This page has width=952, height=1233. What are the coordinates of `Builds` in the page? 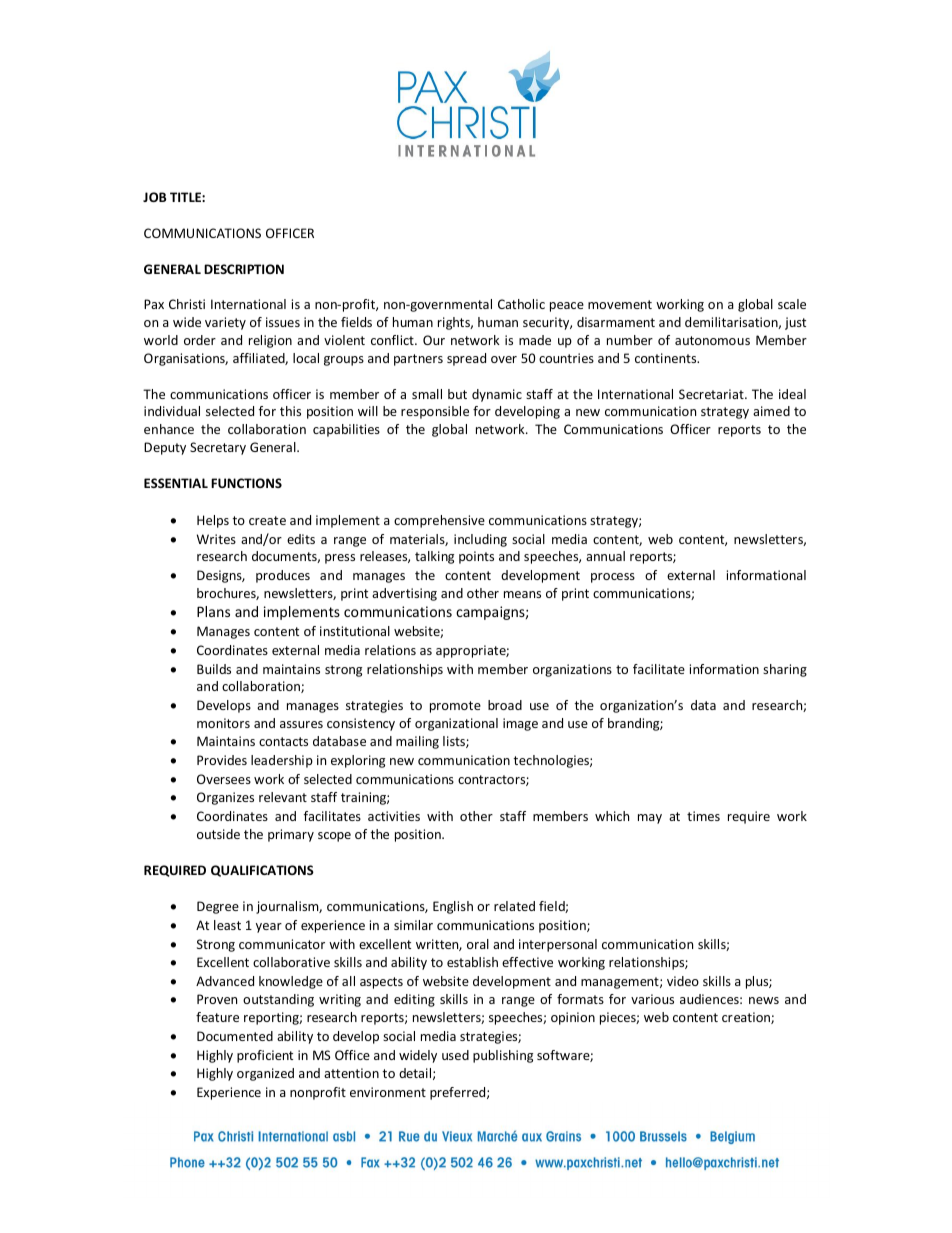 It's located at (214, 669).
